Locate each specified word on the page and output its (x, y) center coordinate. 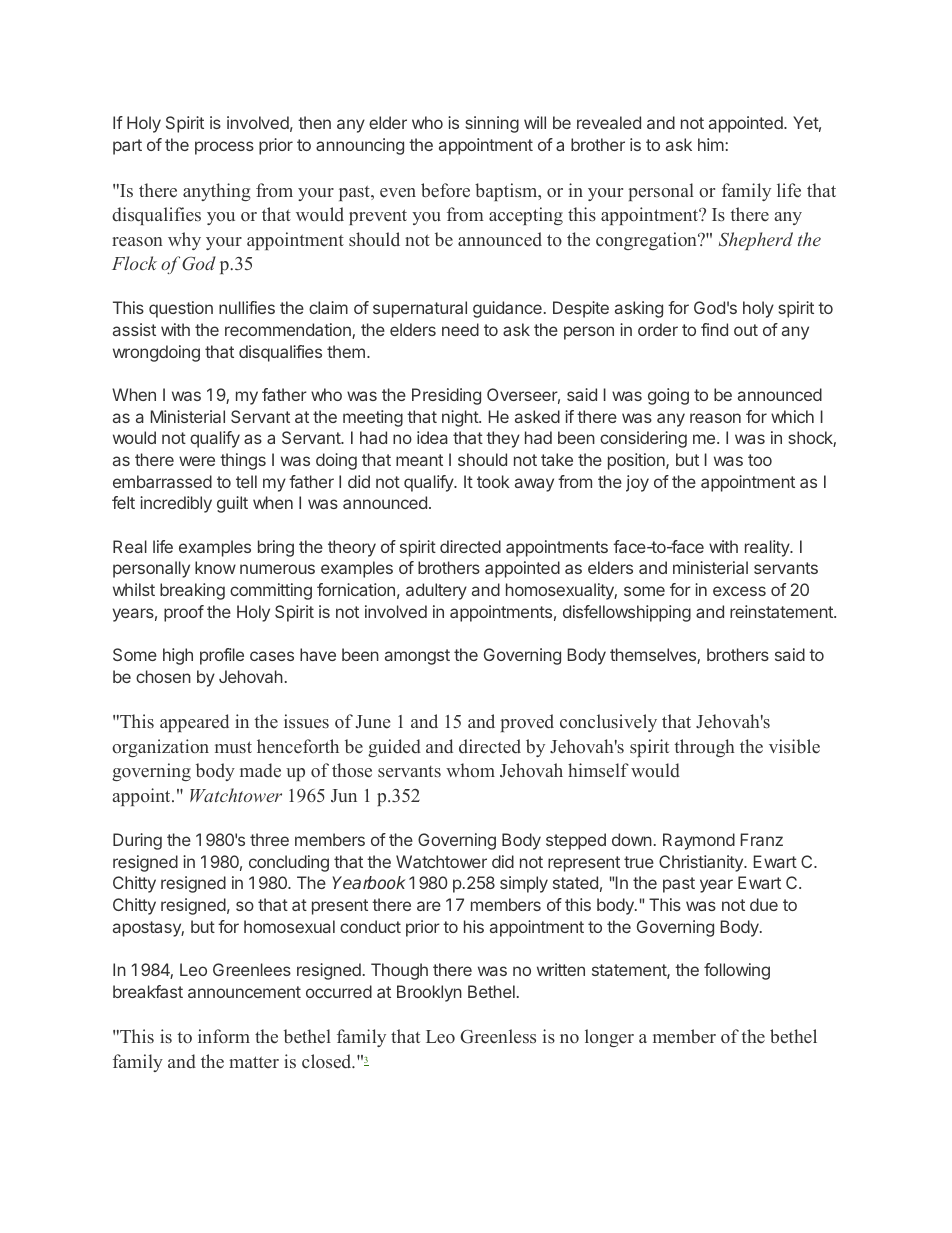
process (224, 148)
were (197, 461)
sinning (492, 124)
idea (432, 437)
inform (224, 1036)
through (704, 748)
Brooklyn (429, 993)
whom (470, 770)
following (737, 971)
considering (643, 439)
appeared (194, 723)
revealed (609, 122)
